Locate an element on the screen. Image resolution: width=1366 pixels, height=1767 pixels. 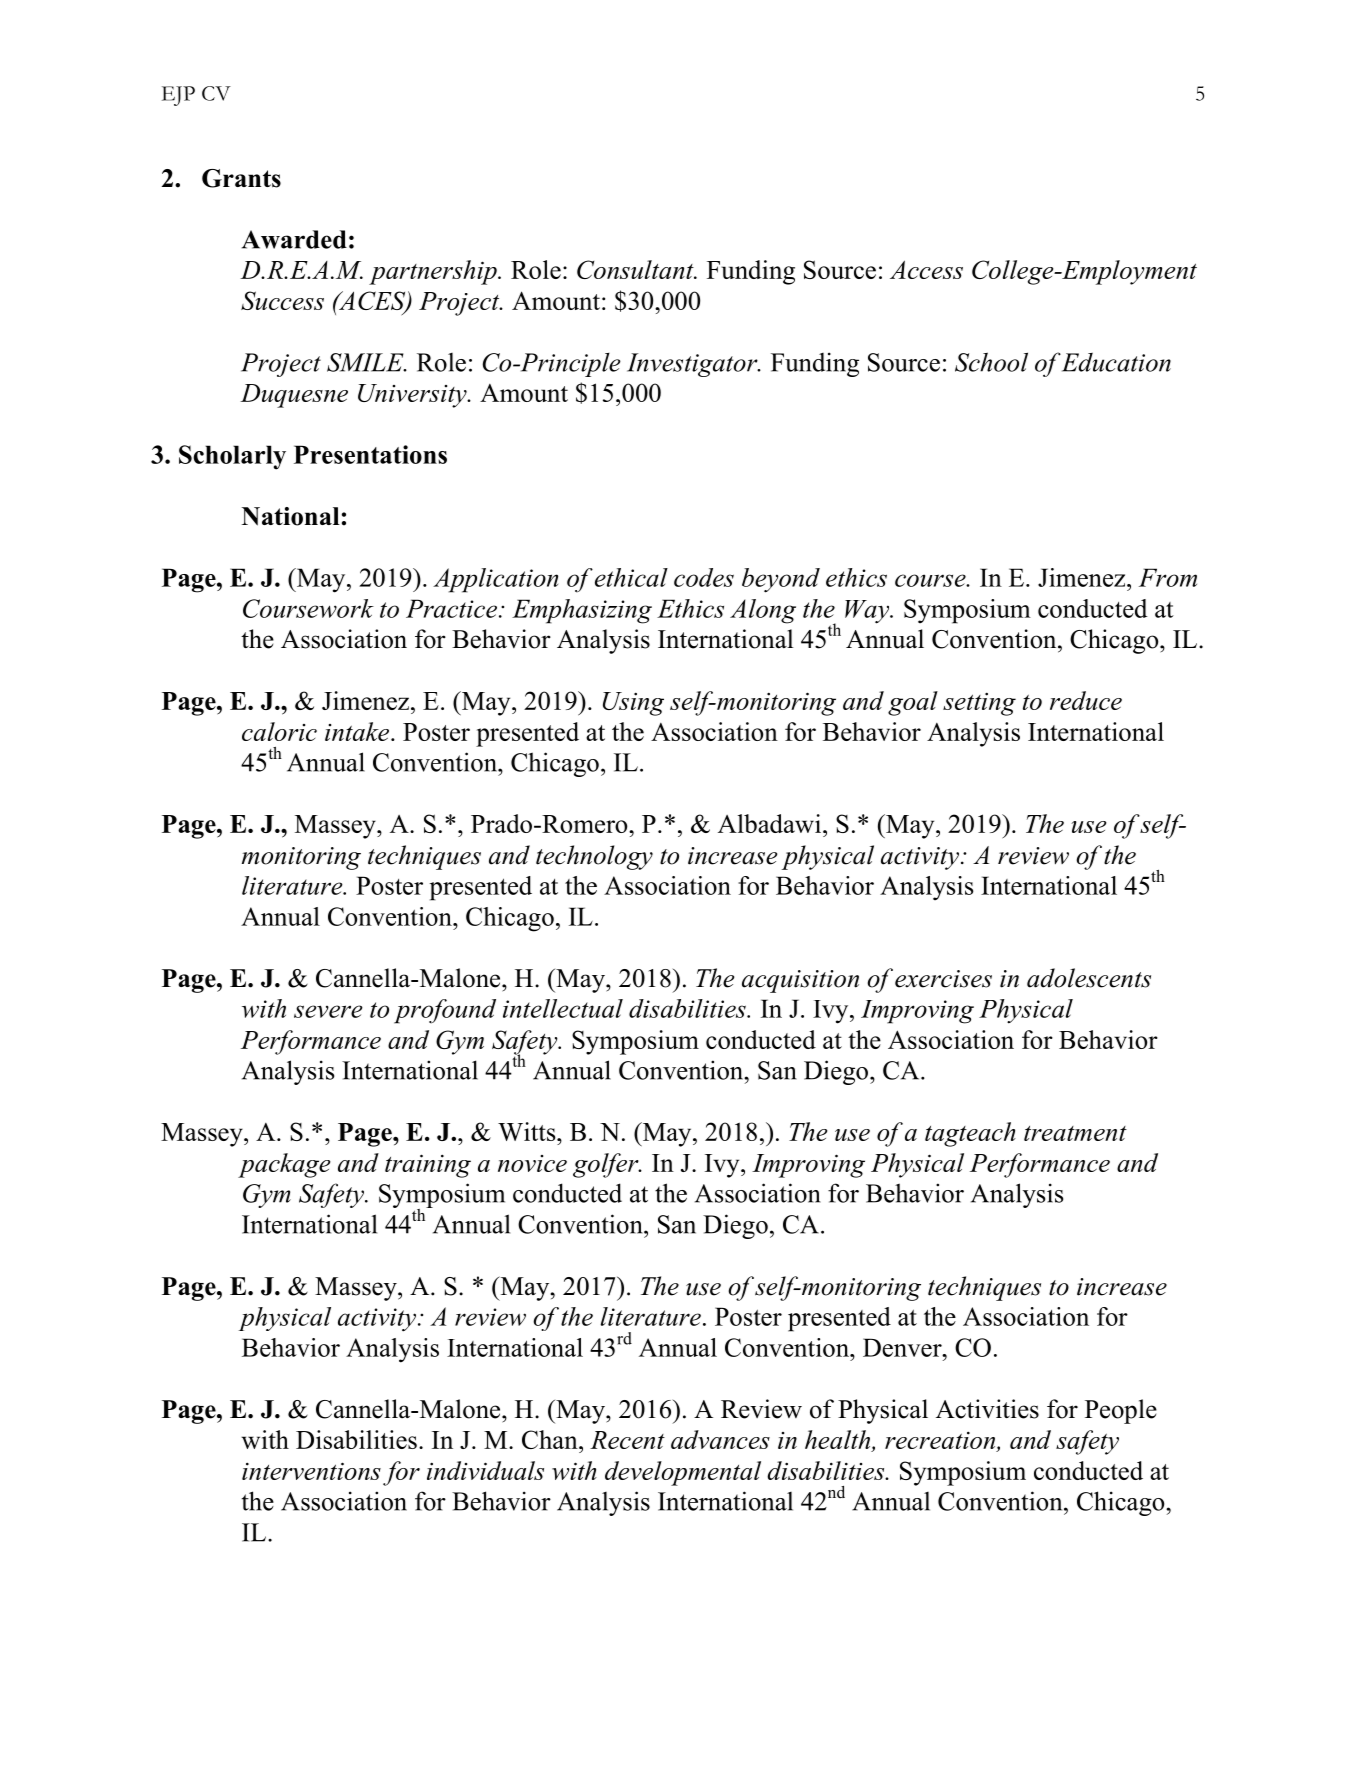
Access is located at coordinates (926, 269).
